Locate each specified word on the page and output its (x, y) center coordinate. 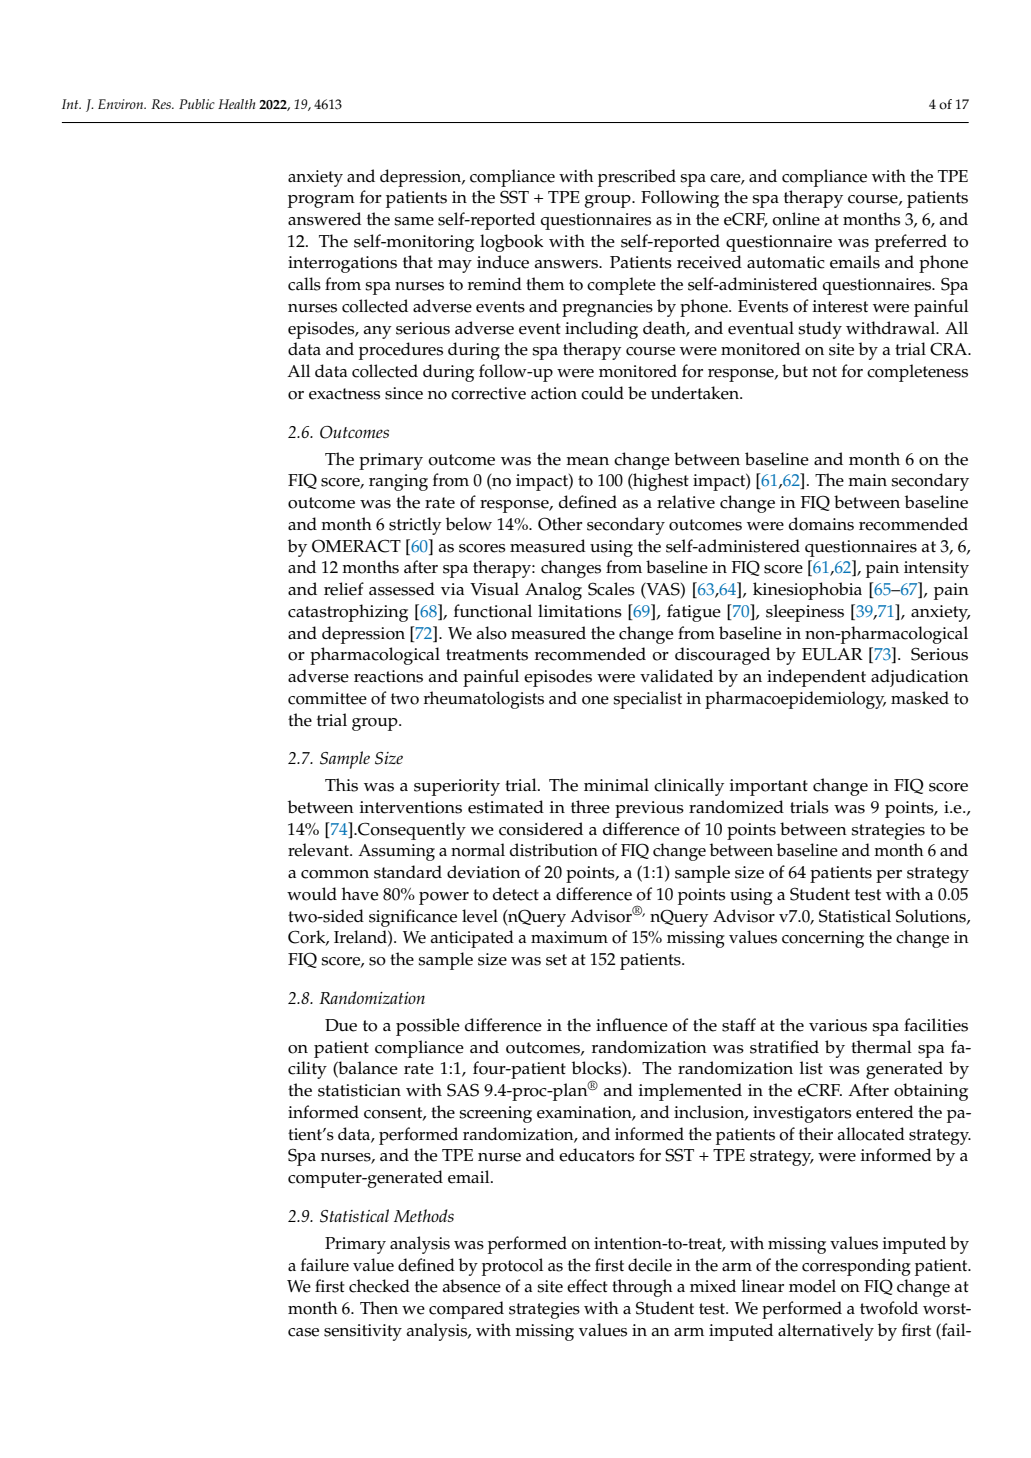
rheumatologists (484, 700)
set (556, 960)
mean (587, 461)
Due (341, 1025)
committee (327, 698)
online (796, 219)
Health (236, 104)
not (824, 372)
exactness (344, 394)
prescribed (637, 178)
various (838, 1025)
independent (816, 678)
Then (379, 1308)
